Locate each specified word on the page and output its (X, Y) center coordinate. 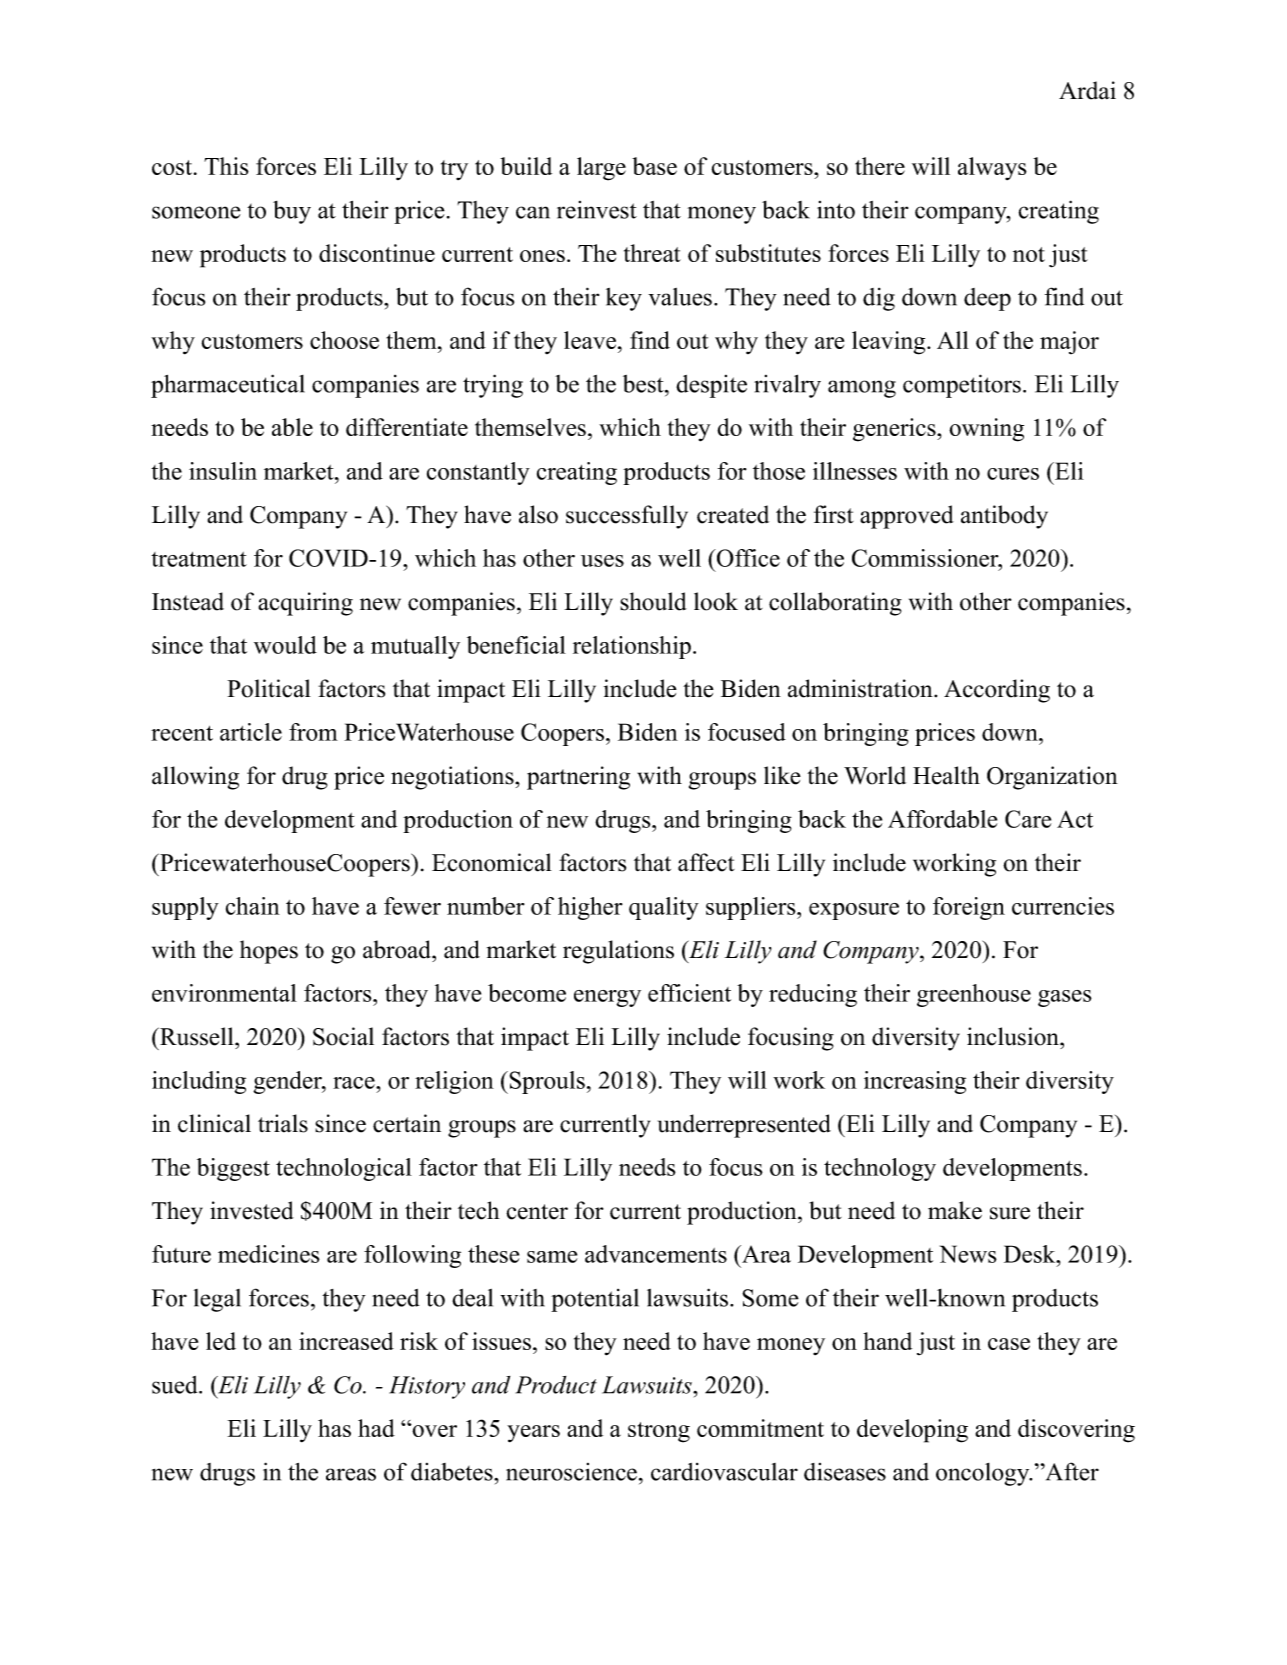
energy (607, 998)
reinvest (597, 210)
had (376, 1428)
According (997, 691)
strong (659, 1432)
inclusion (1014, 1036)
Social (343, 1036)
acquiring (305, 604)
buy (292, 212)
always (992, 168)
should (653, 601)
